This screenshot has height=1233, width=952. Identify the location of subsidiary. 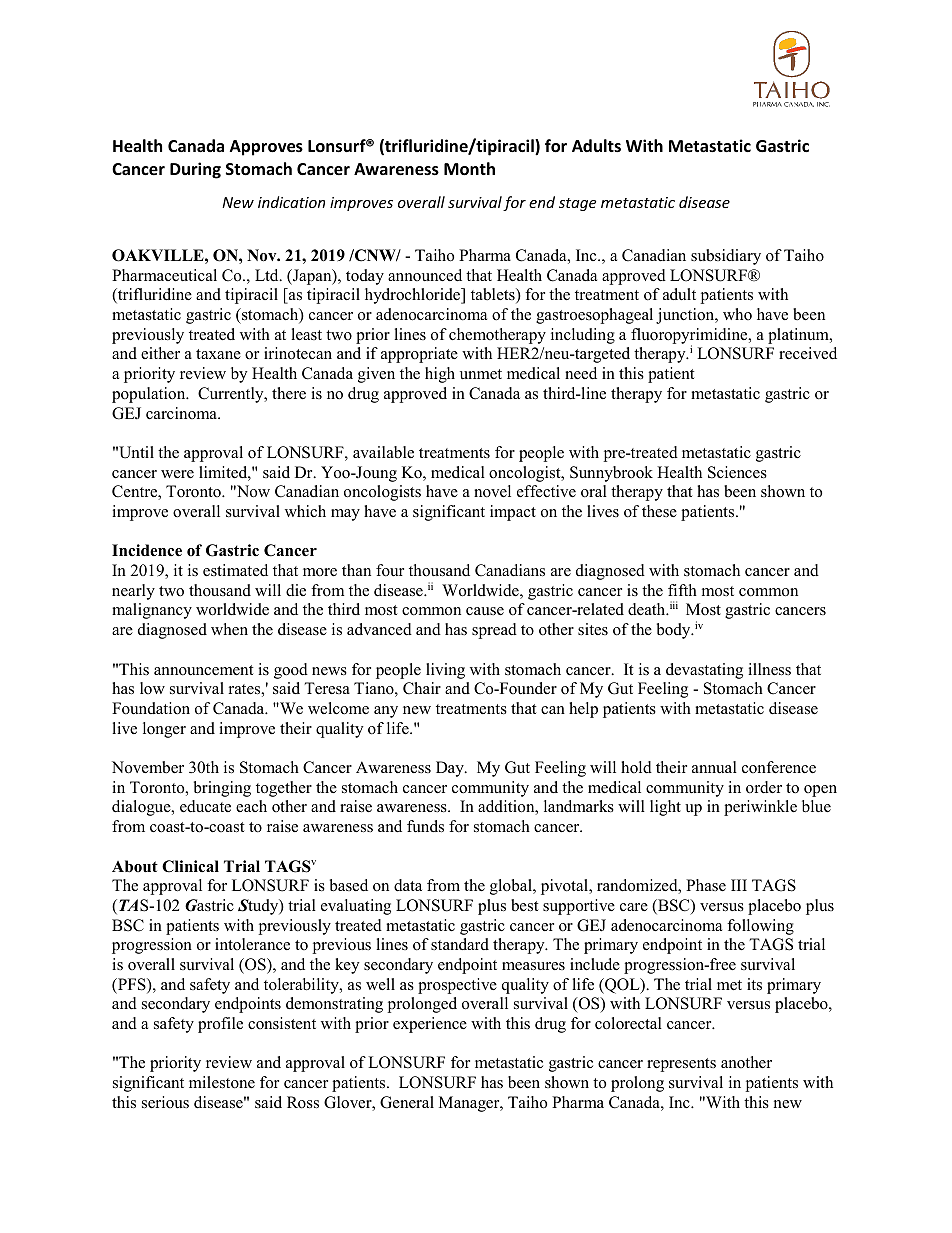
(726, 257).
